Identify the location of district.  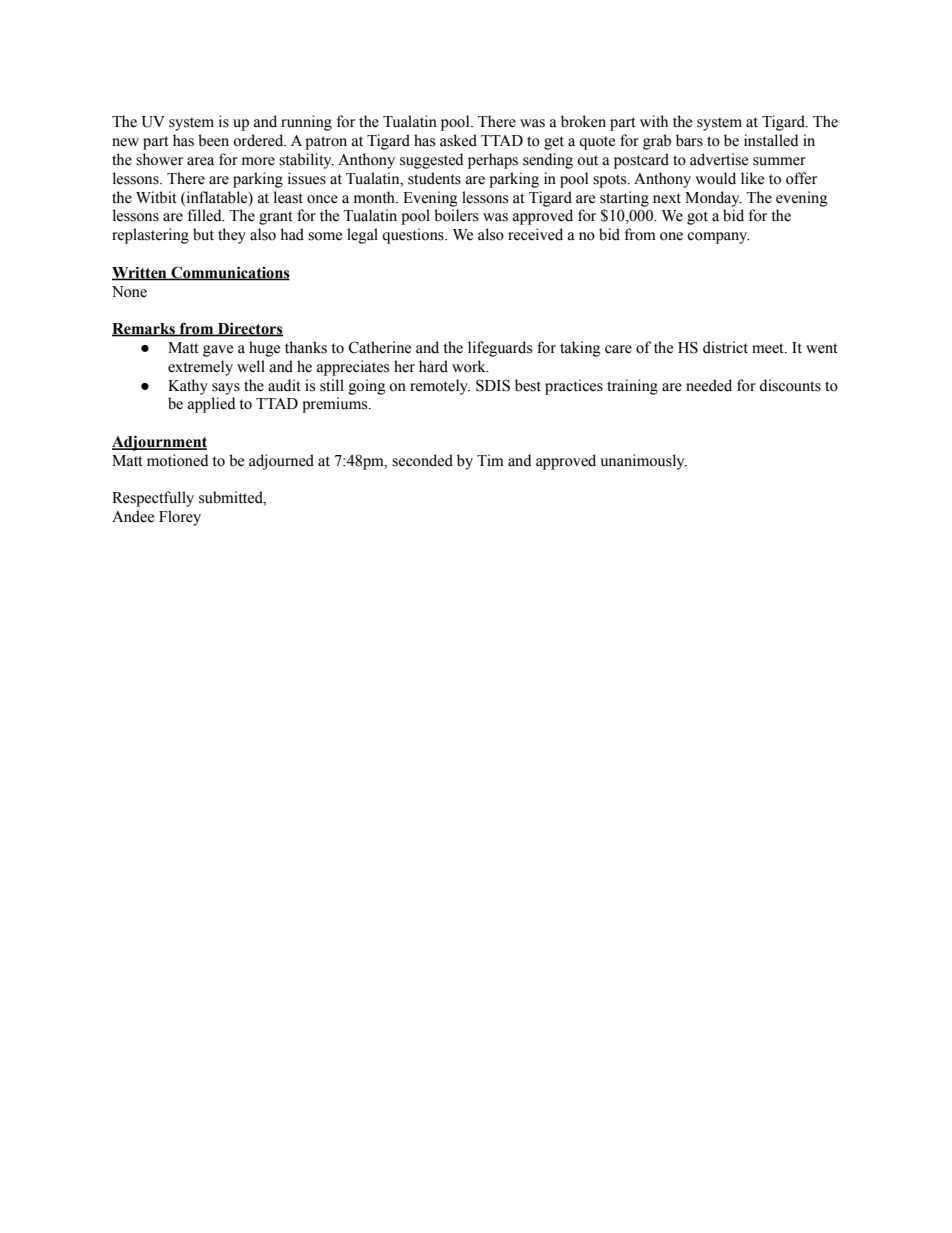
(725, 347).
